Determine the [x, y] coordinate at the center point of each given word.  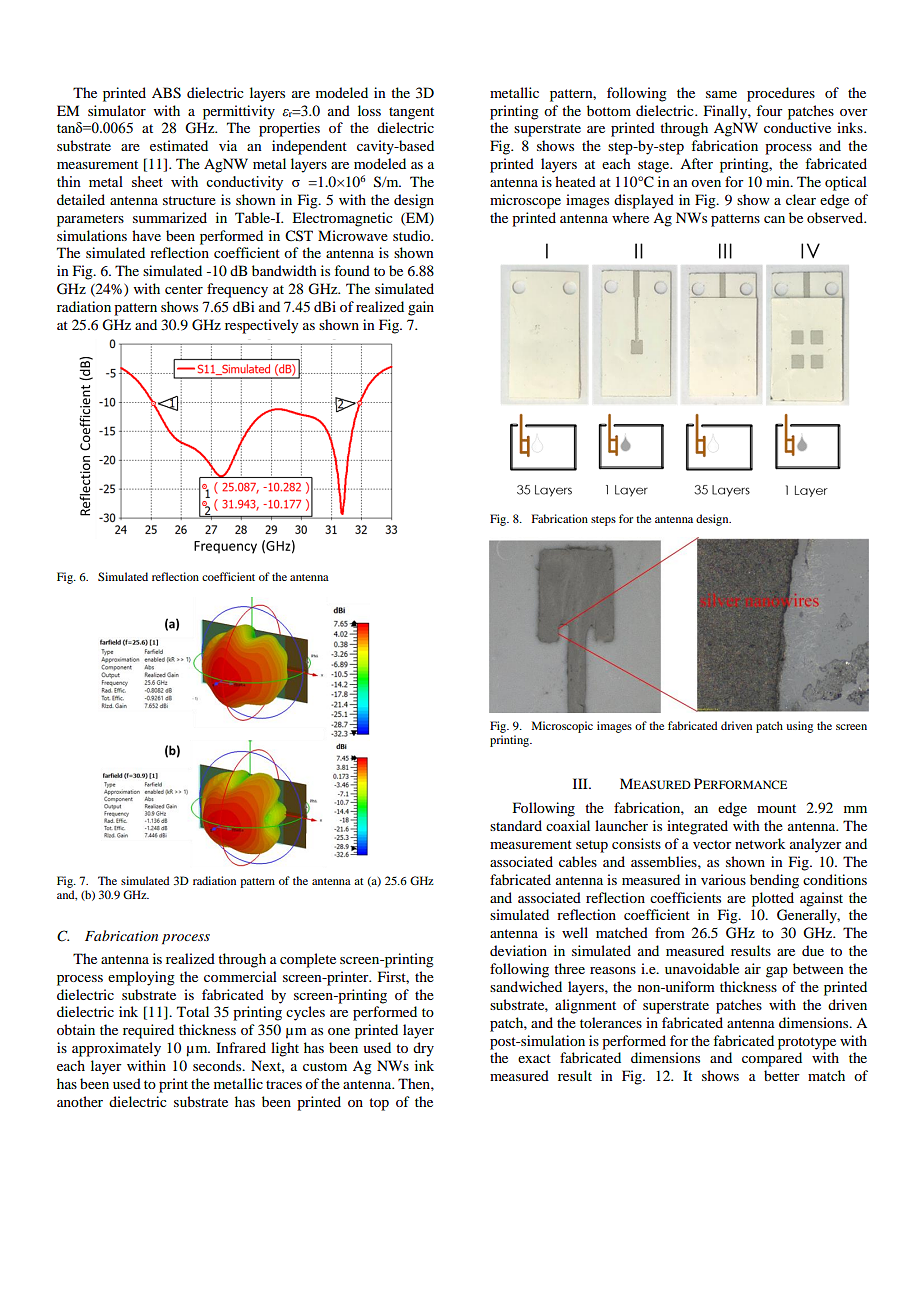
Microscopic [562, 727]
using [799, 727]
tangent [411, 113]
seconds [218, 1065]
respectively [261, 326]
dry [423, 1049]
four [769, 110]
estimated [179, 145]
